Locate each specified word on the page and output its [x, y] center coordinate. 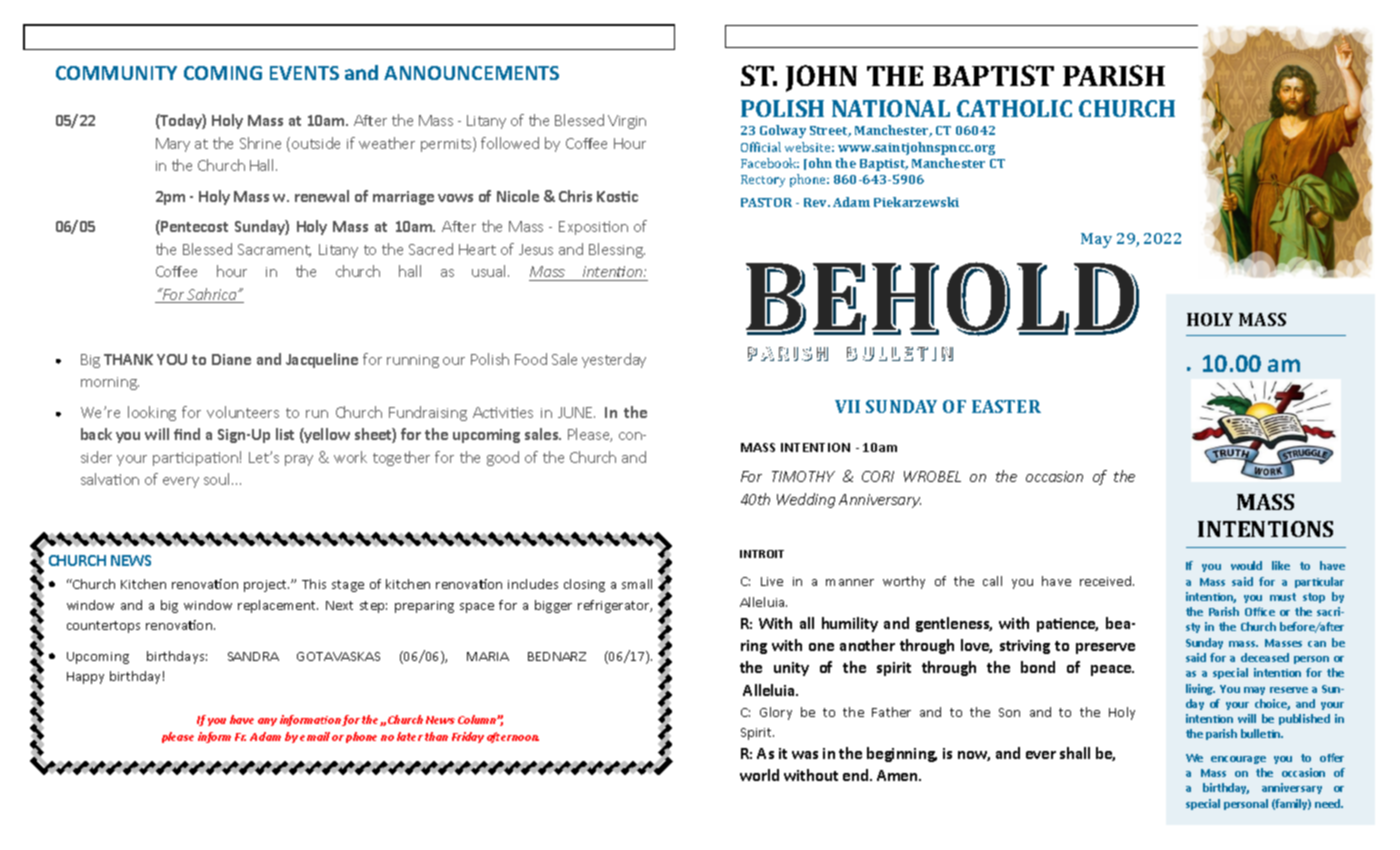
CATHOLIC [1014, 108]
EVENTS [304, 73]
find [187, 434]
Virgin [627, 122]
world [759, 775]
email [315, 736]
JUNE [576, 412]
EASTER [1006, 406]
